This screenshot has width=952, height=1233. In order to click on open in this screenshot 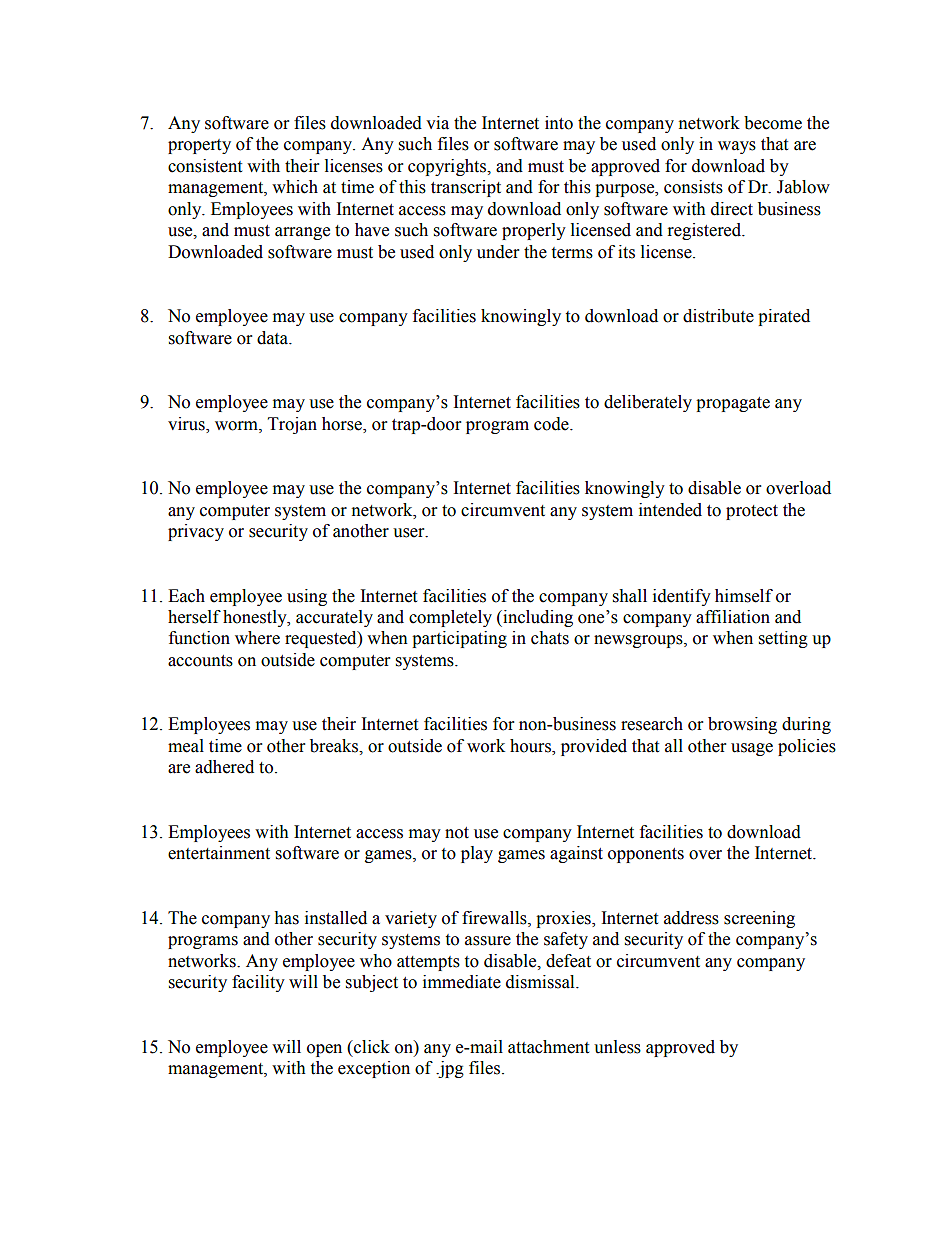, I will do `click(324, 1050)`.
